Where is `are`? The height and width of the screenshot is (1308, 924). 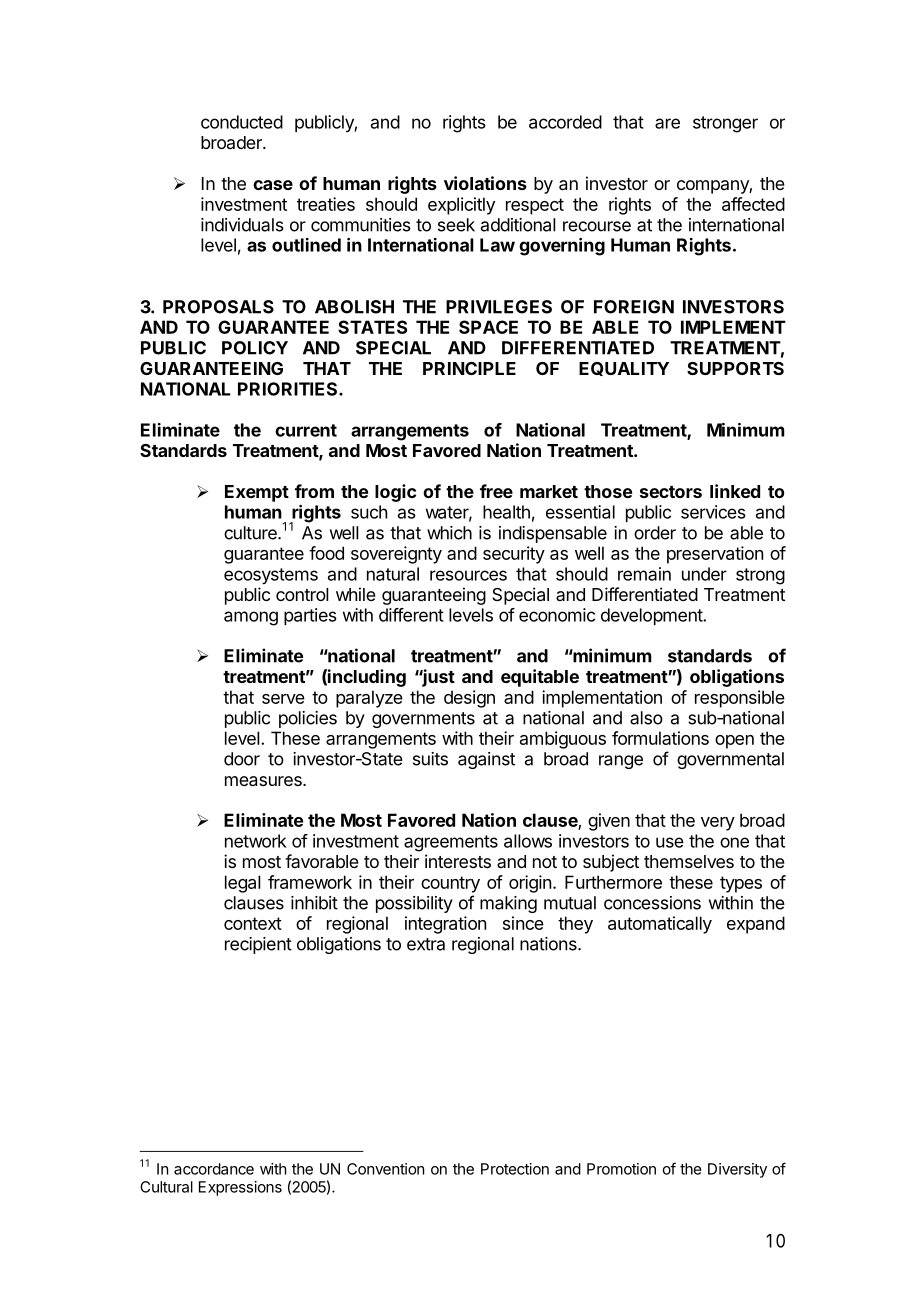
are is located at coordinates (667, 123).
